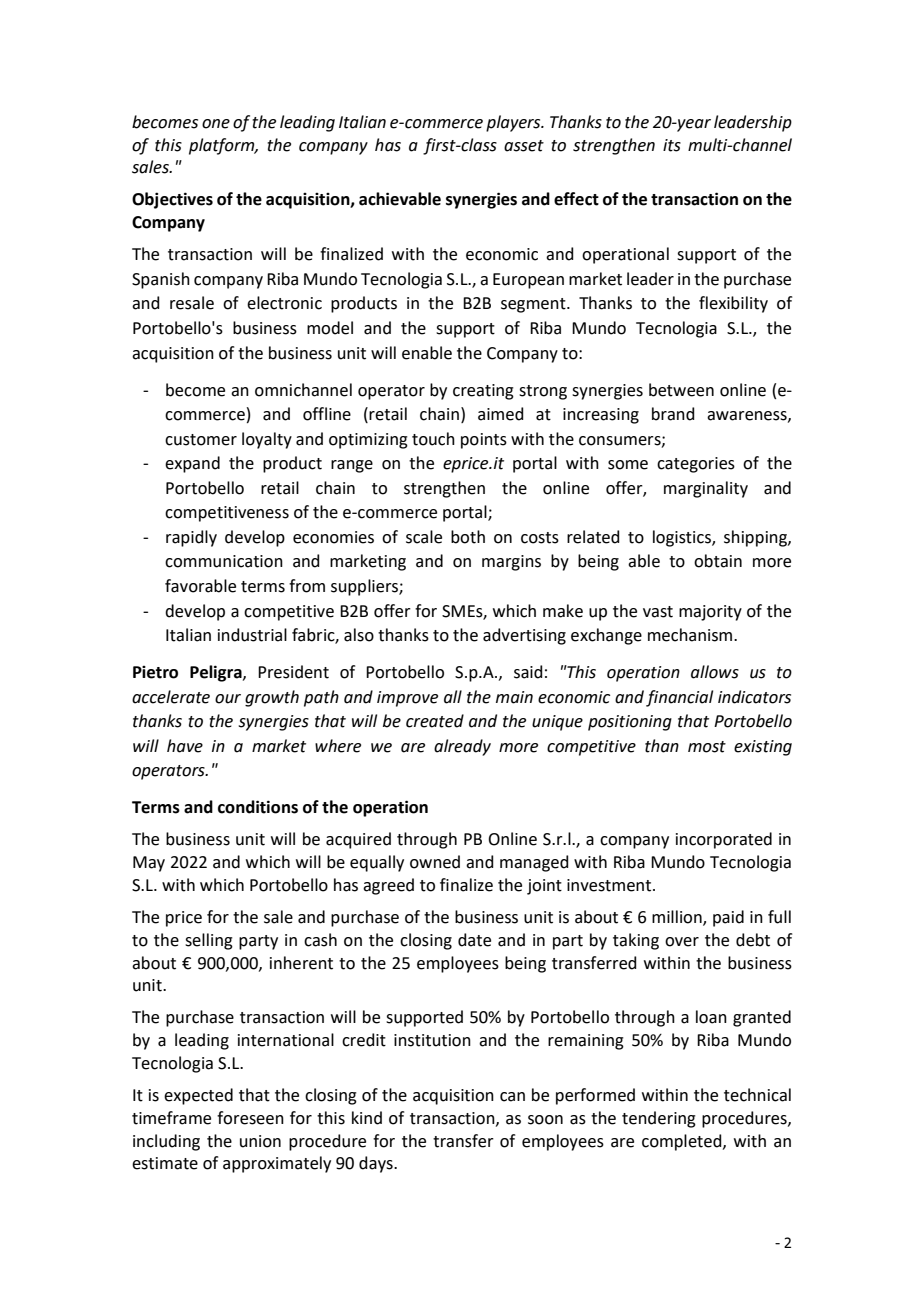 The width and height of the document is (924, 1308). What do you see at coordinates (672, 145) in the document?
I see `its` at bounding box center [672, 145].
